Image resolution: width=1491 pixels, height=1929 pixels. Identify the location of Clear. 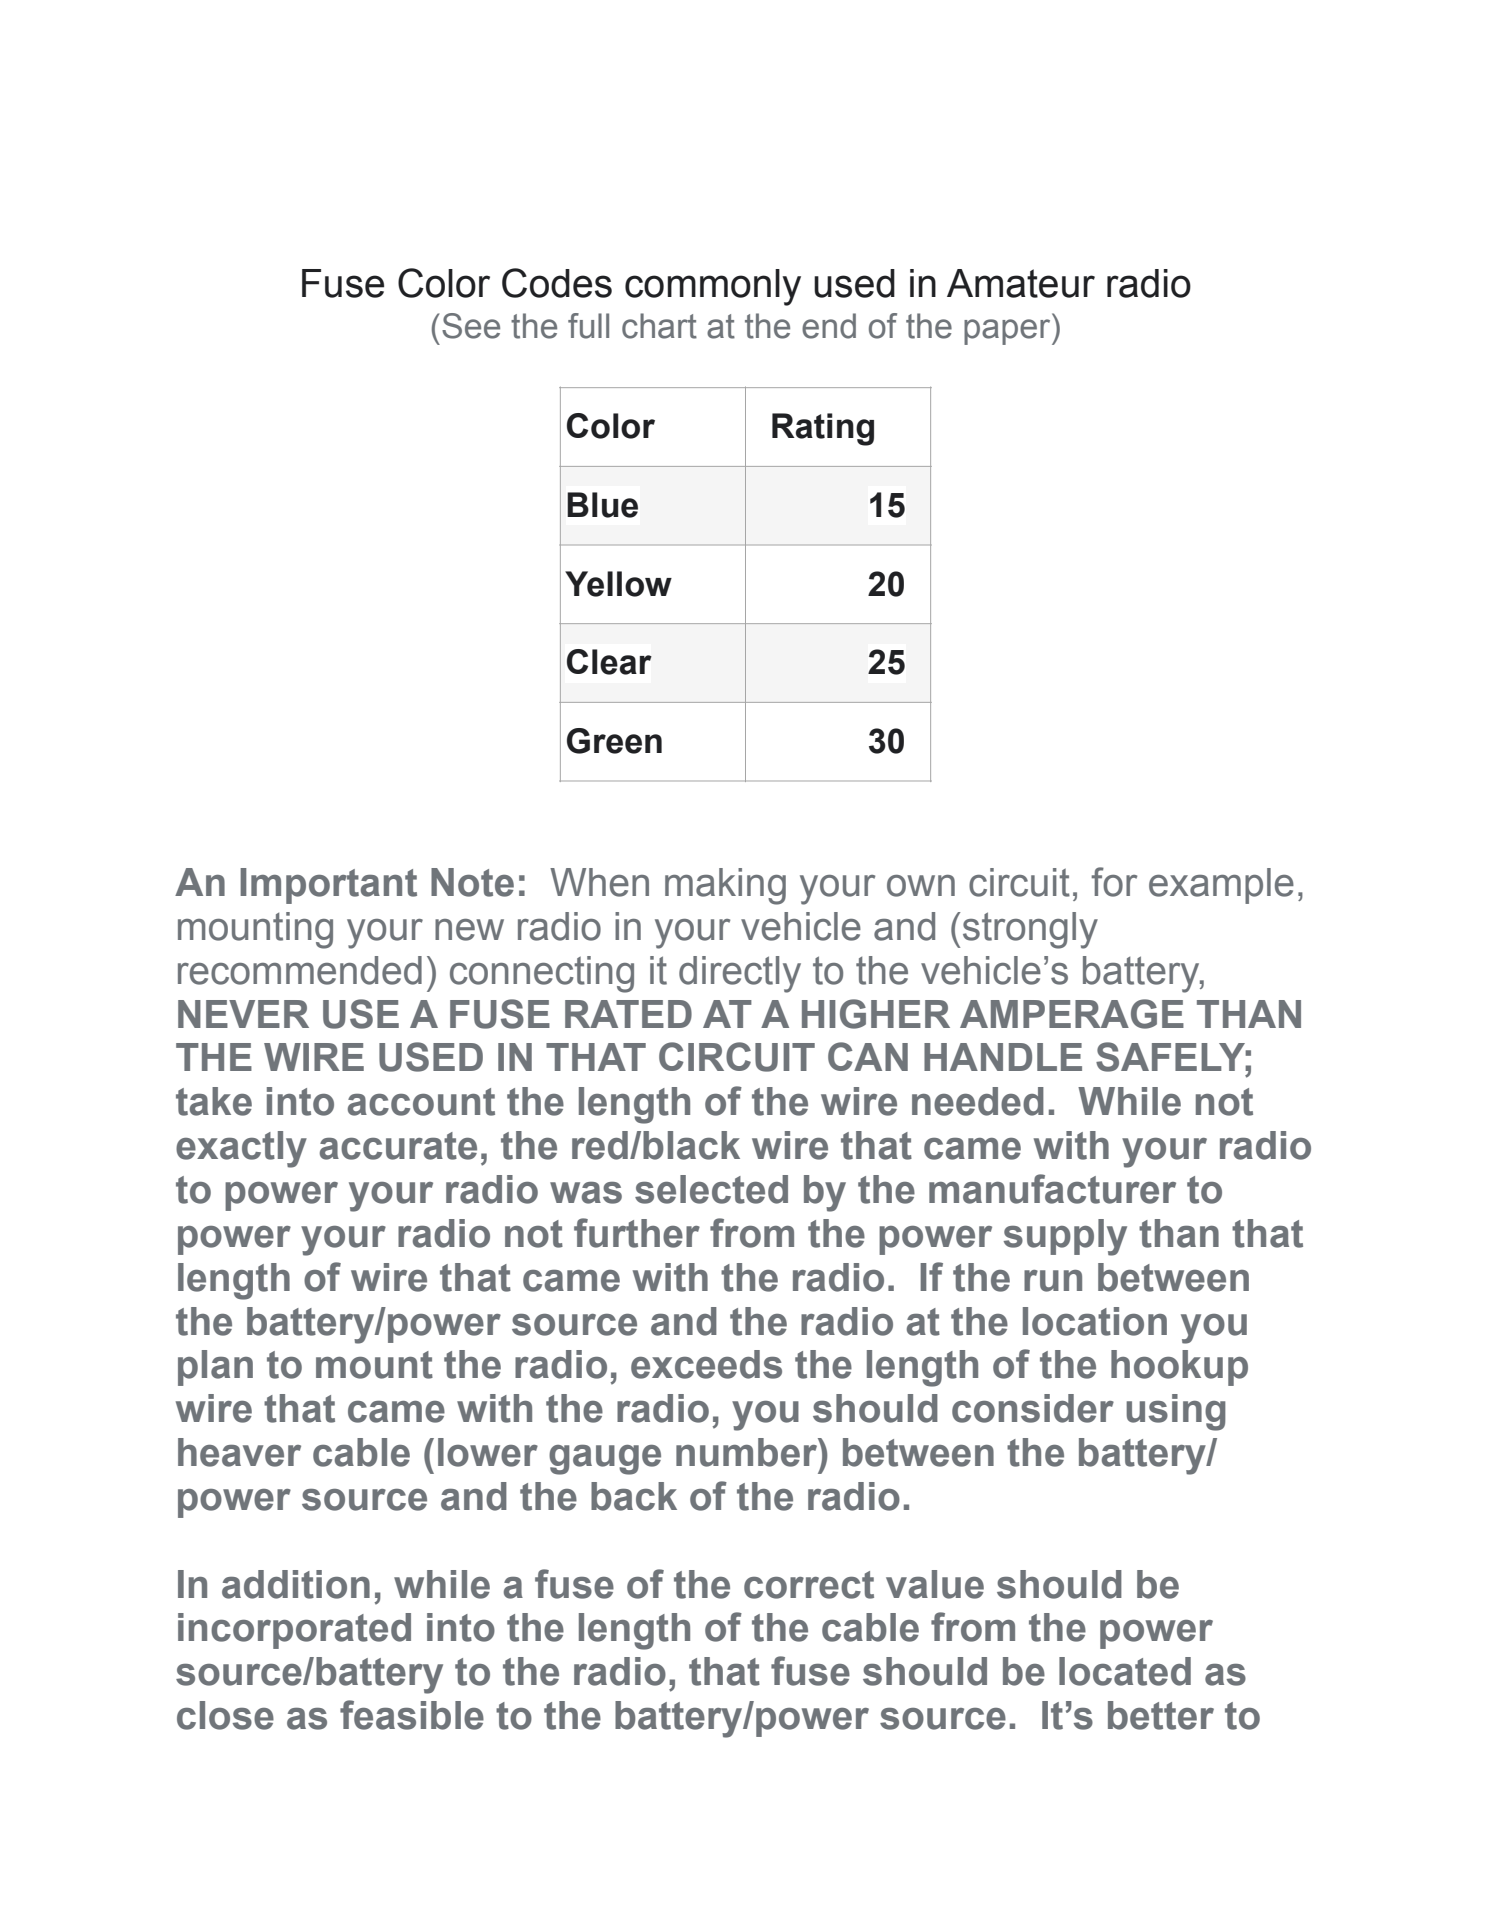
(609, 662).
